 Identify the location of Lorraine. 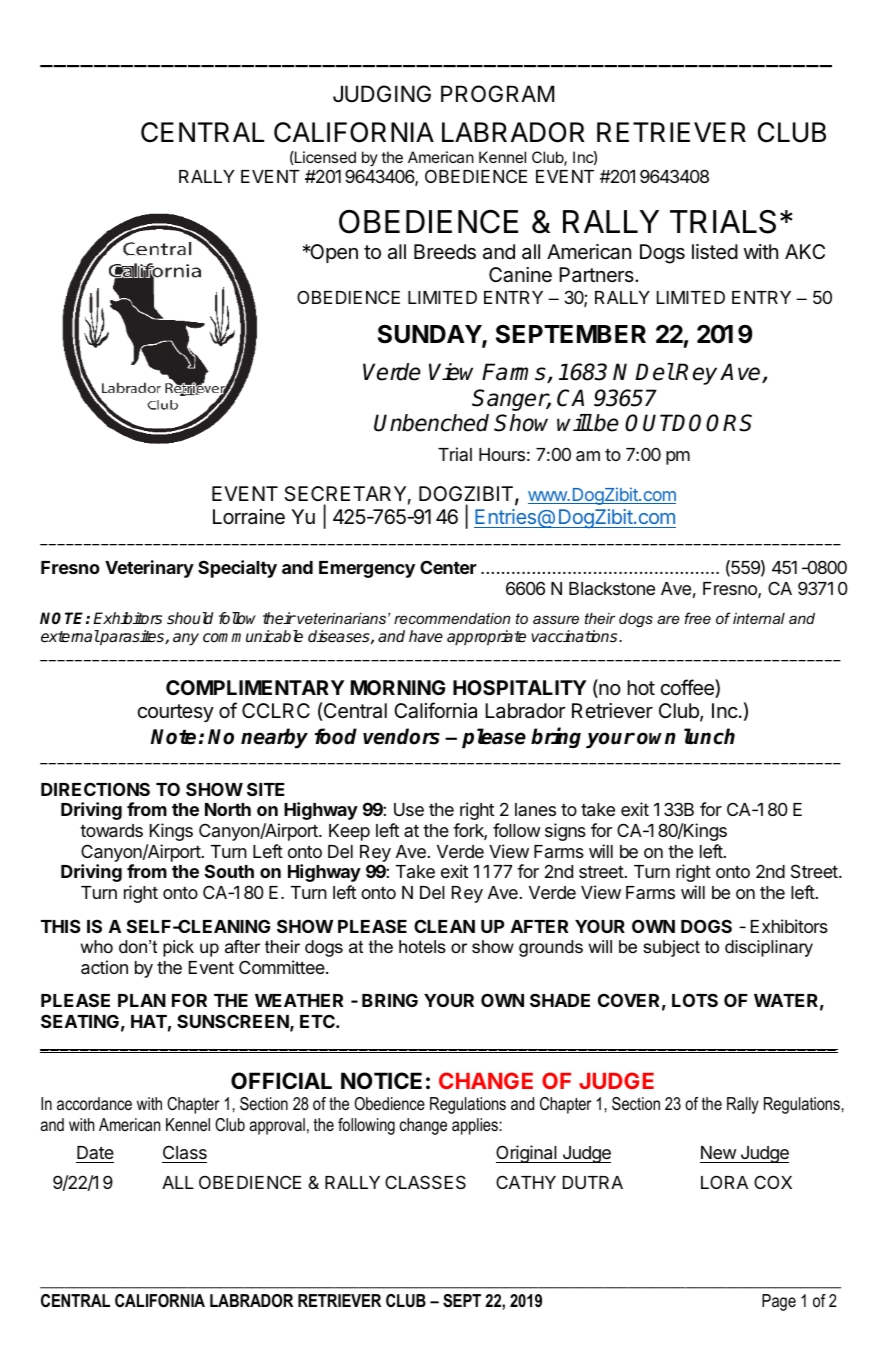
(249, 516).
